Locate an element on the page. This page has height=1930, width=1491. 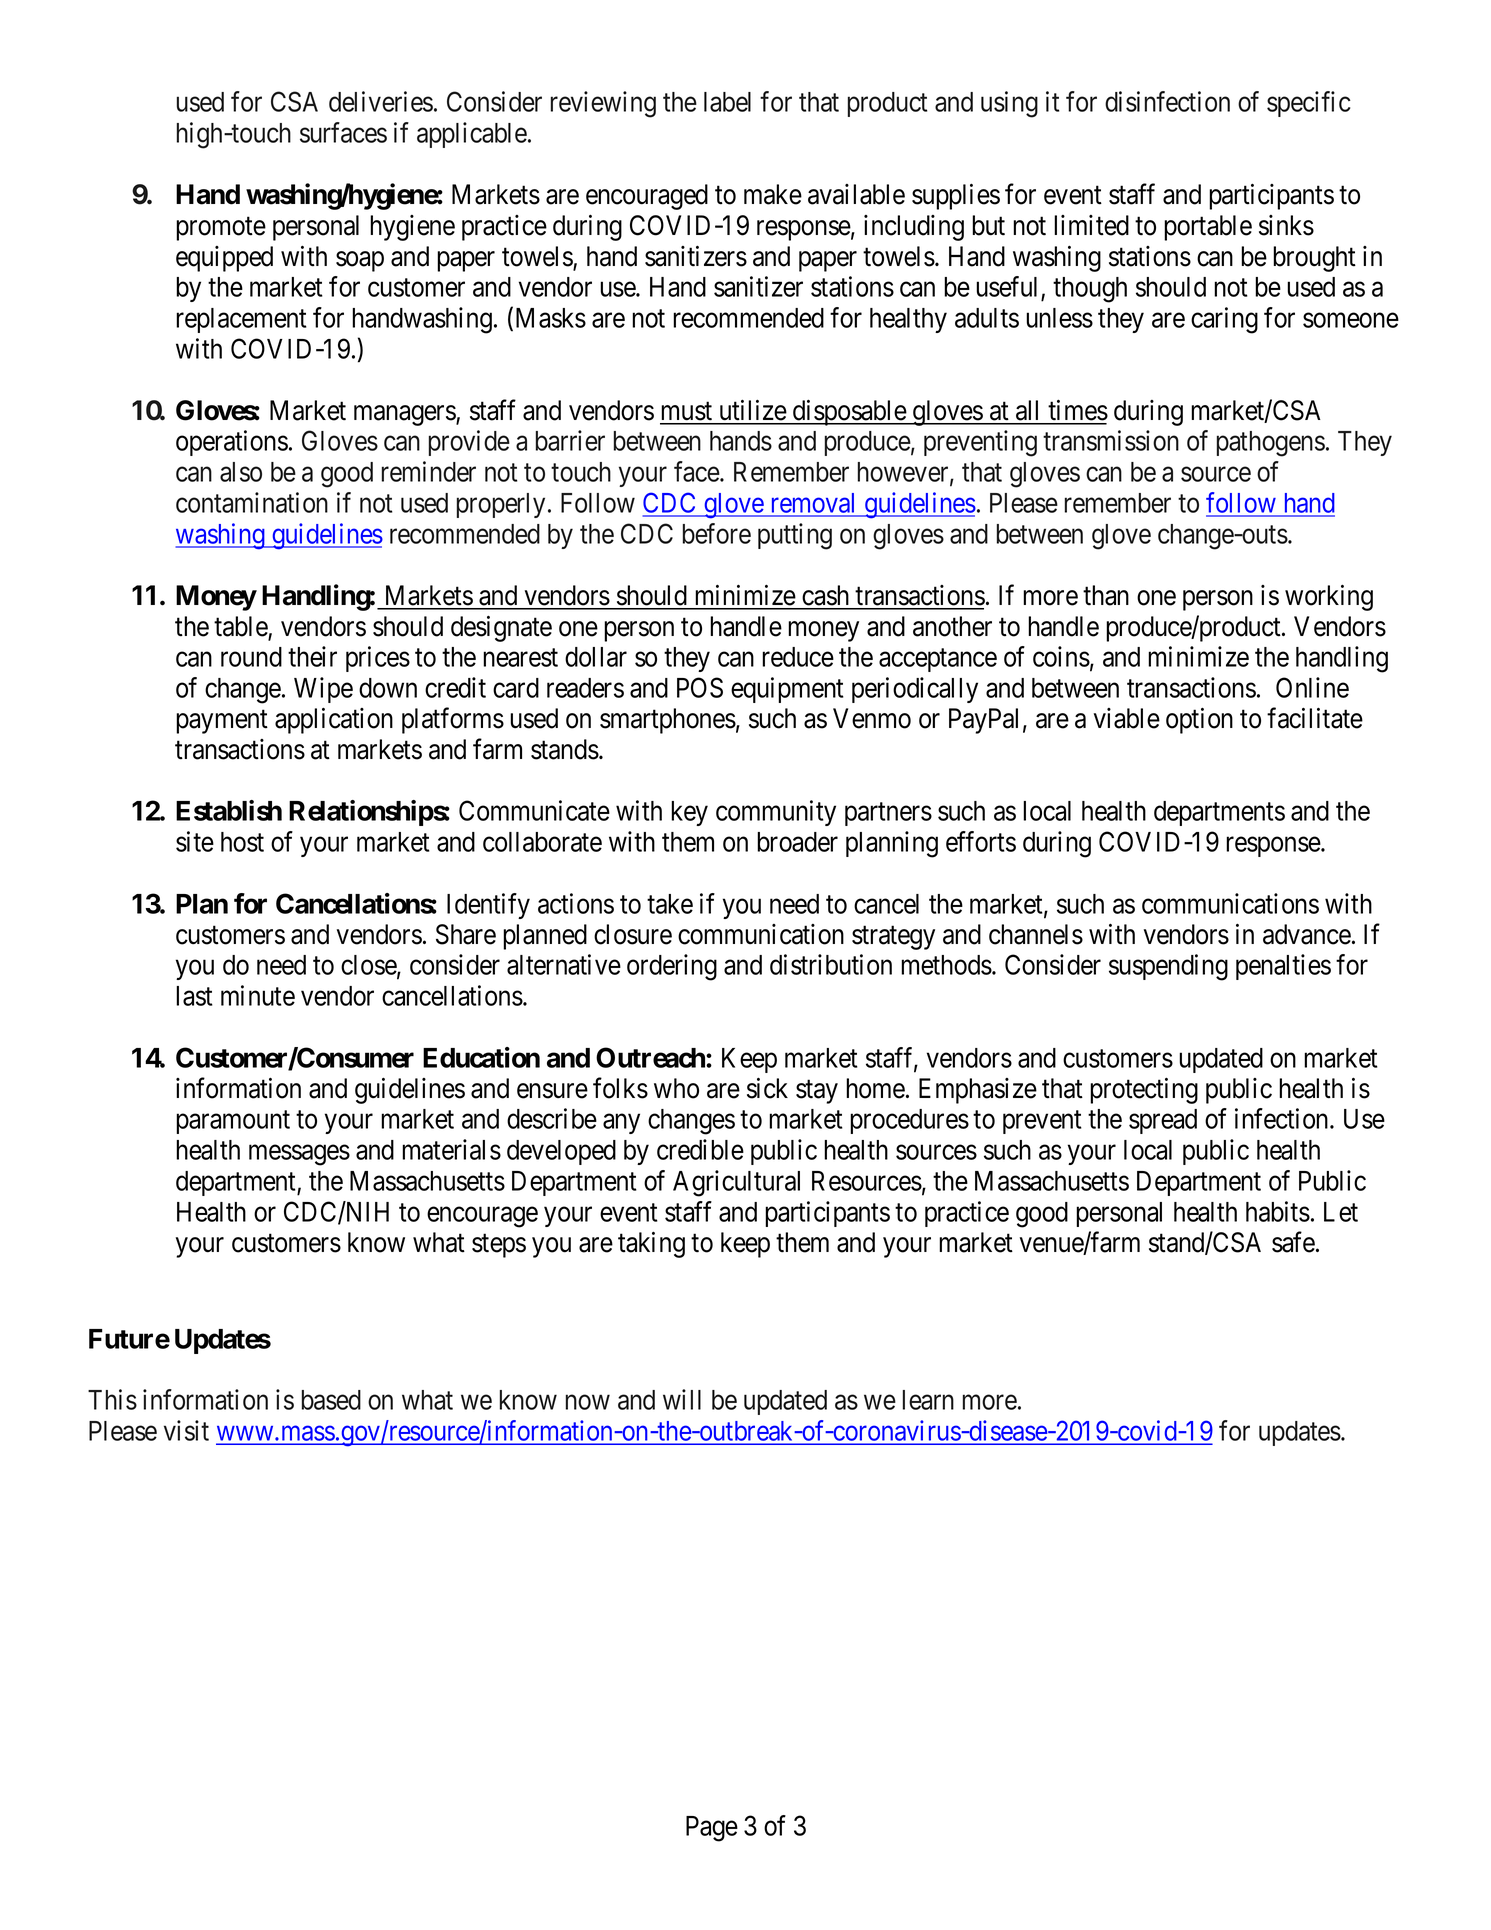
messages is located at coordinates (299, 1155).
